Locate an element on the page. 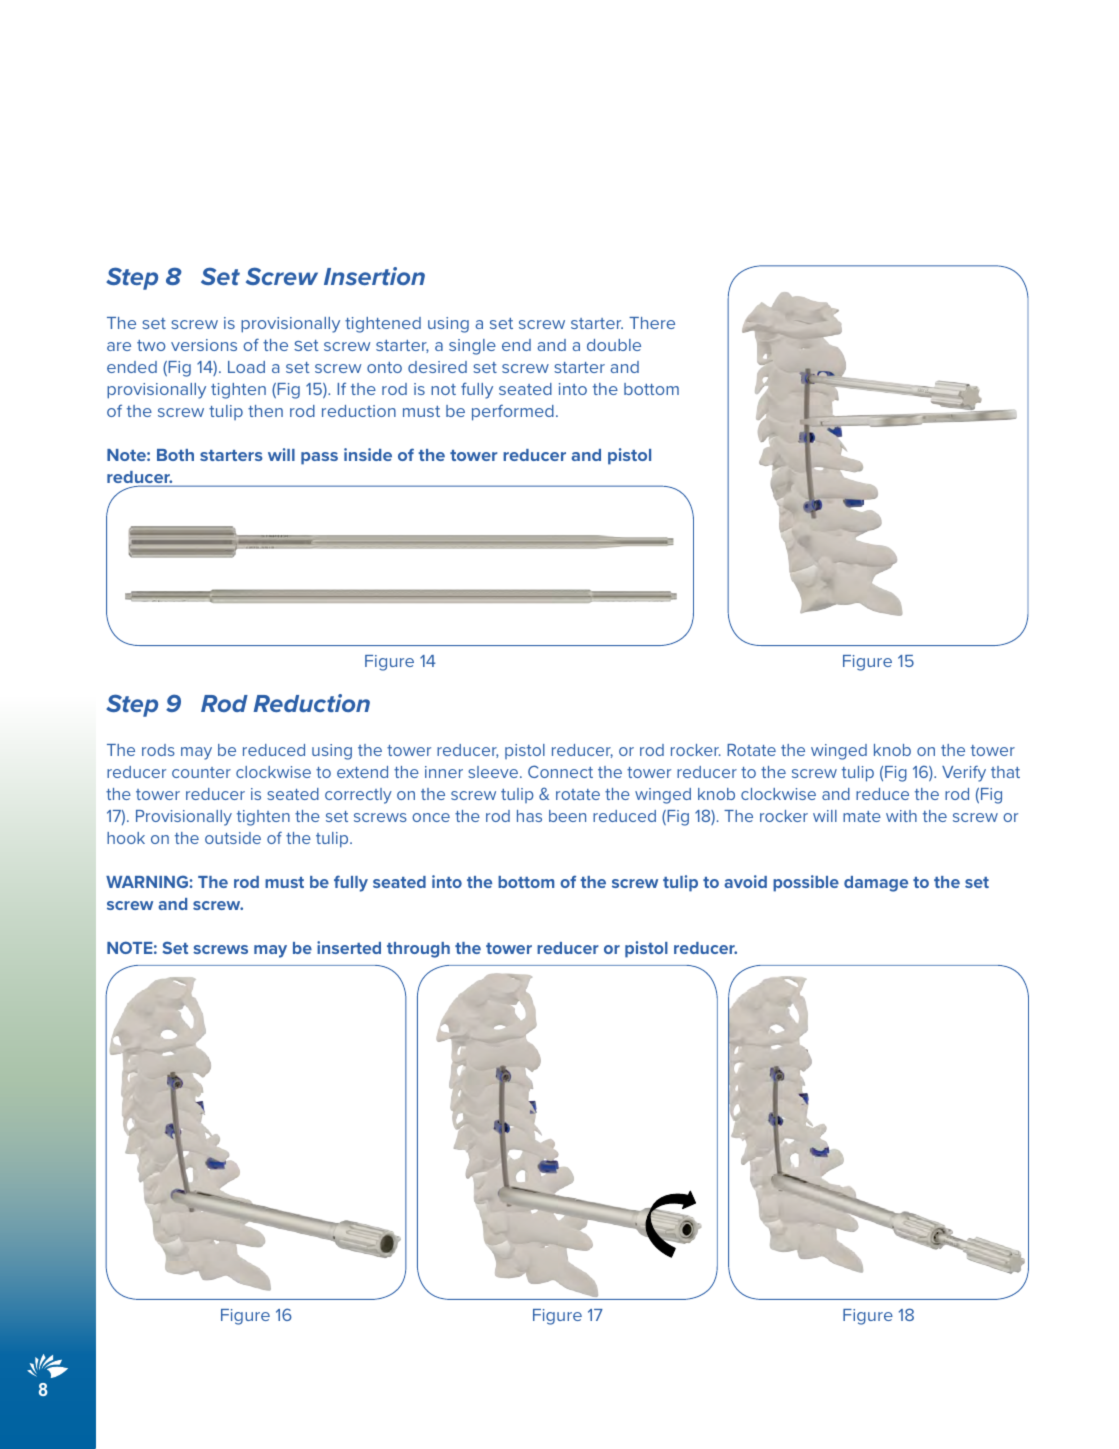 The height and width of the image is (1449, 1119). rods is located at coordinates (158, 750).
